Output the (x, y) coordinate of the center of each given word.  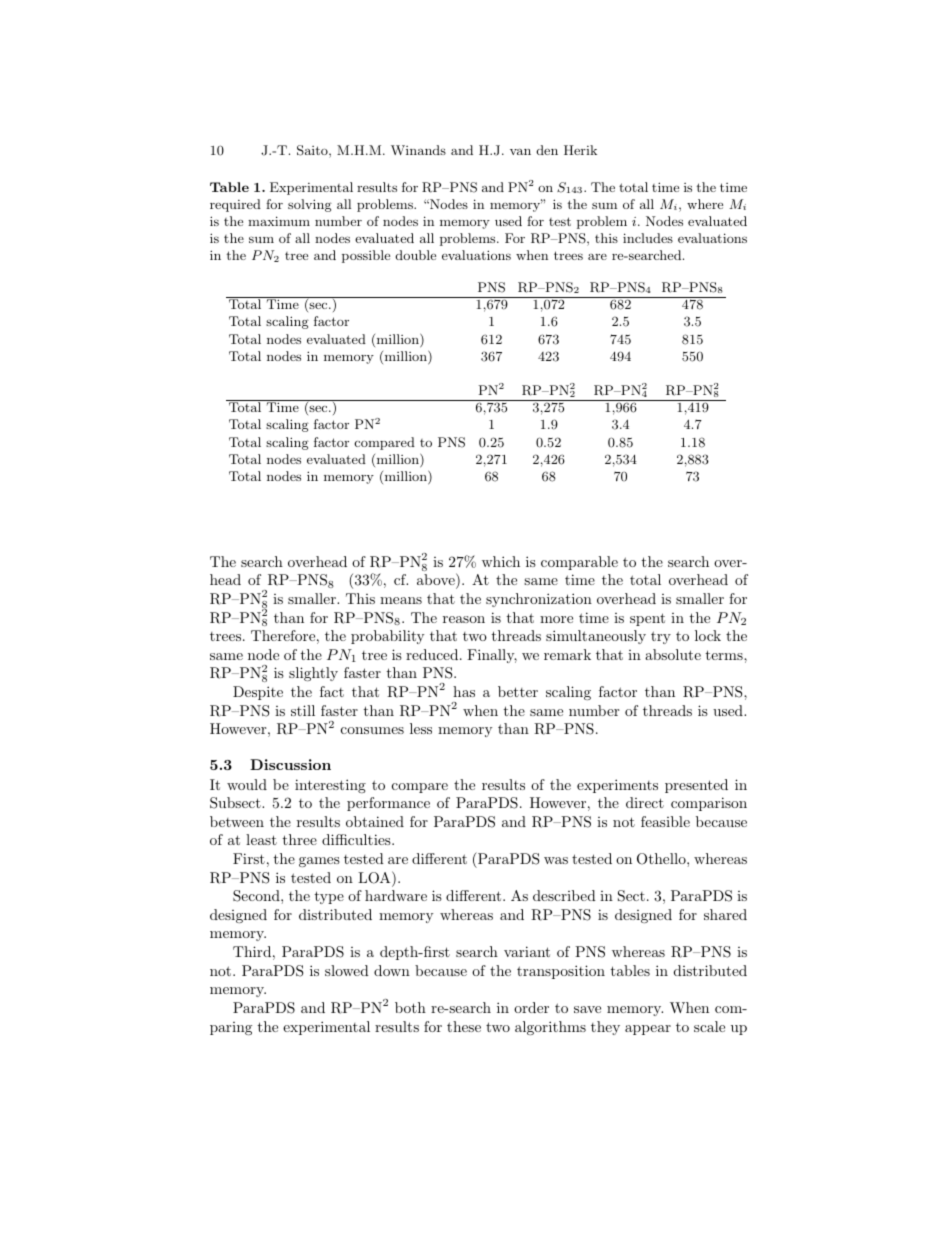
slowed (347, 970)
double (416, 255)
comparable (579, 563)
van (520, 151)
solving (310, 205)
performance (388, 804)
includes (648, 238)
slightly (313, 674)
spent (647, 619)
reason (464, 619)
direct (645, 802)
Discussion (290, 764)
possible (366, 256)
